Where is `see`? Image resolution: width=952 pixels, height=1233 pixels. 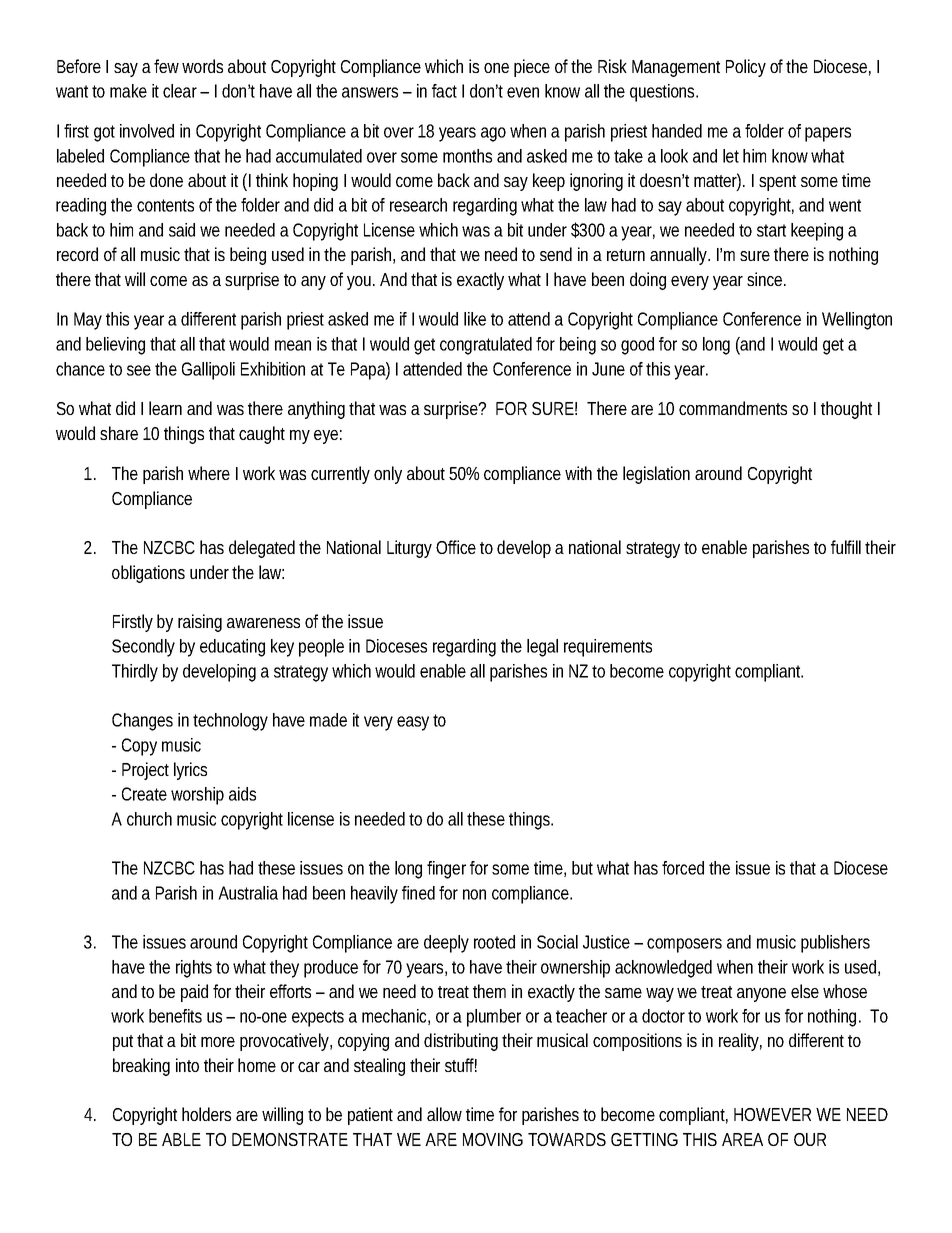 see is located at coordinates (139, 370).
